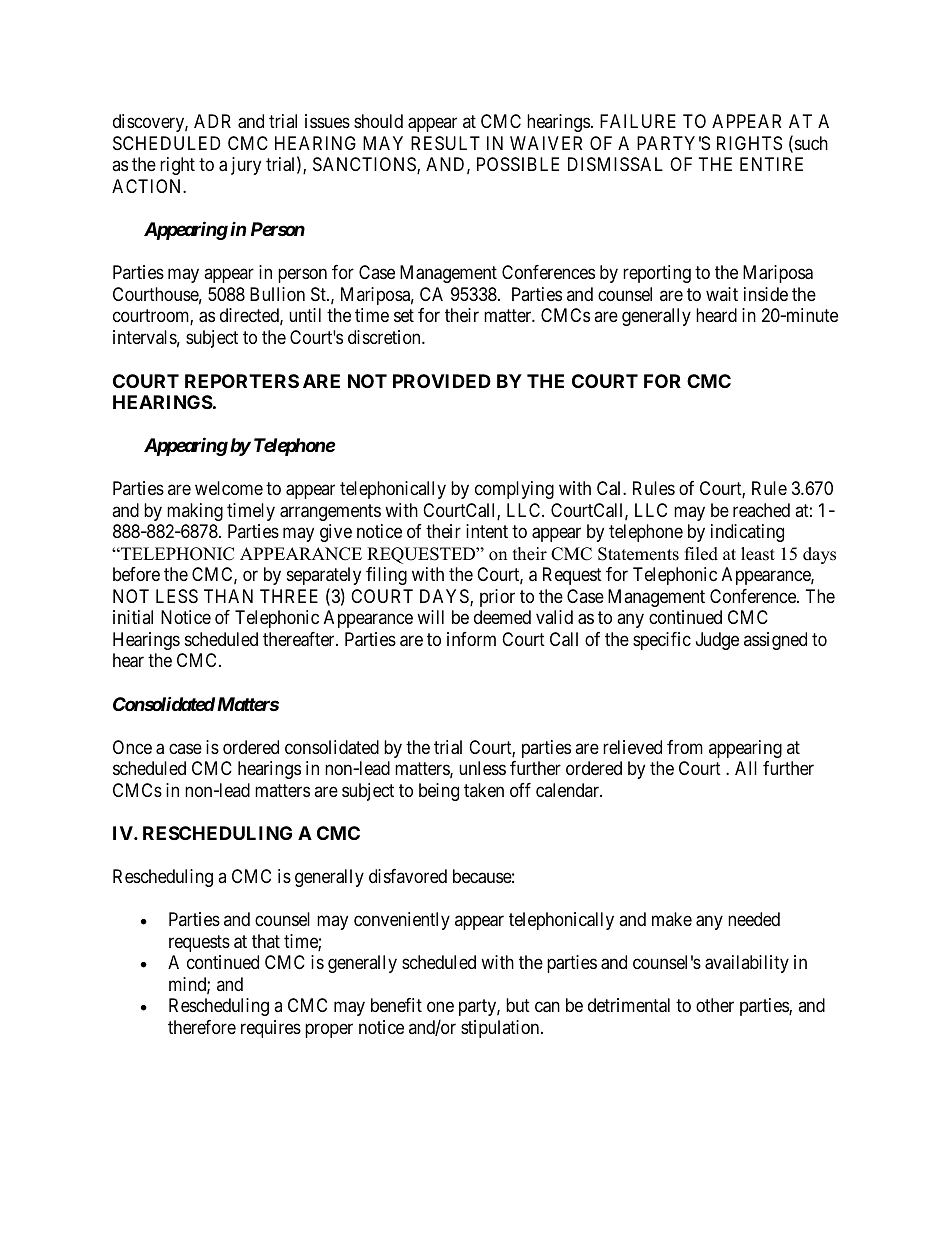  What do you see at coordinates (638, 121) in the screenshot?
I see `FAILURE` at bounding box center [638, 121].
